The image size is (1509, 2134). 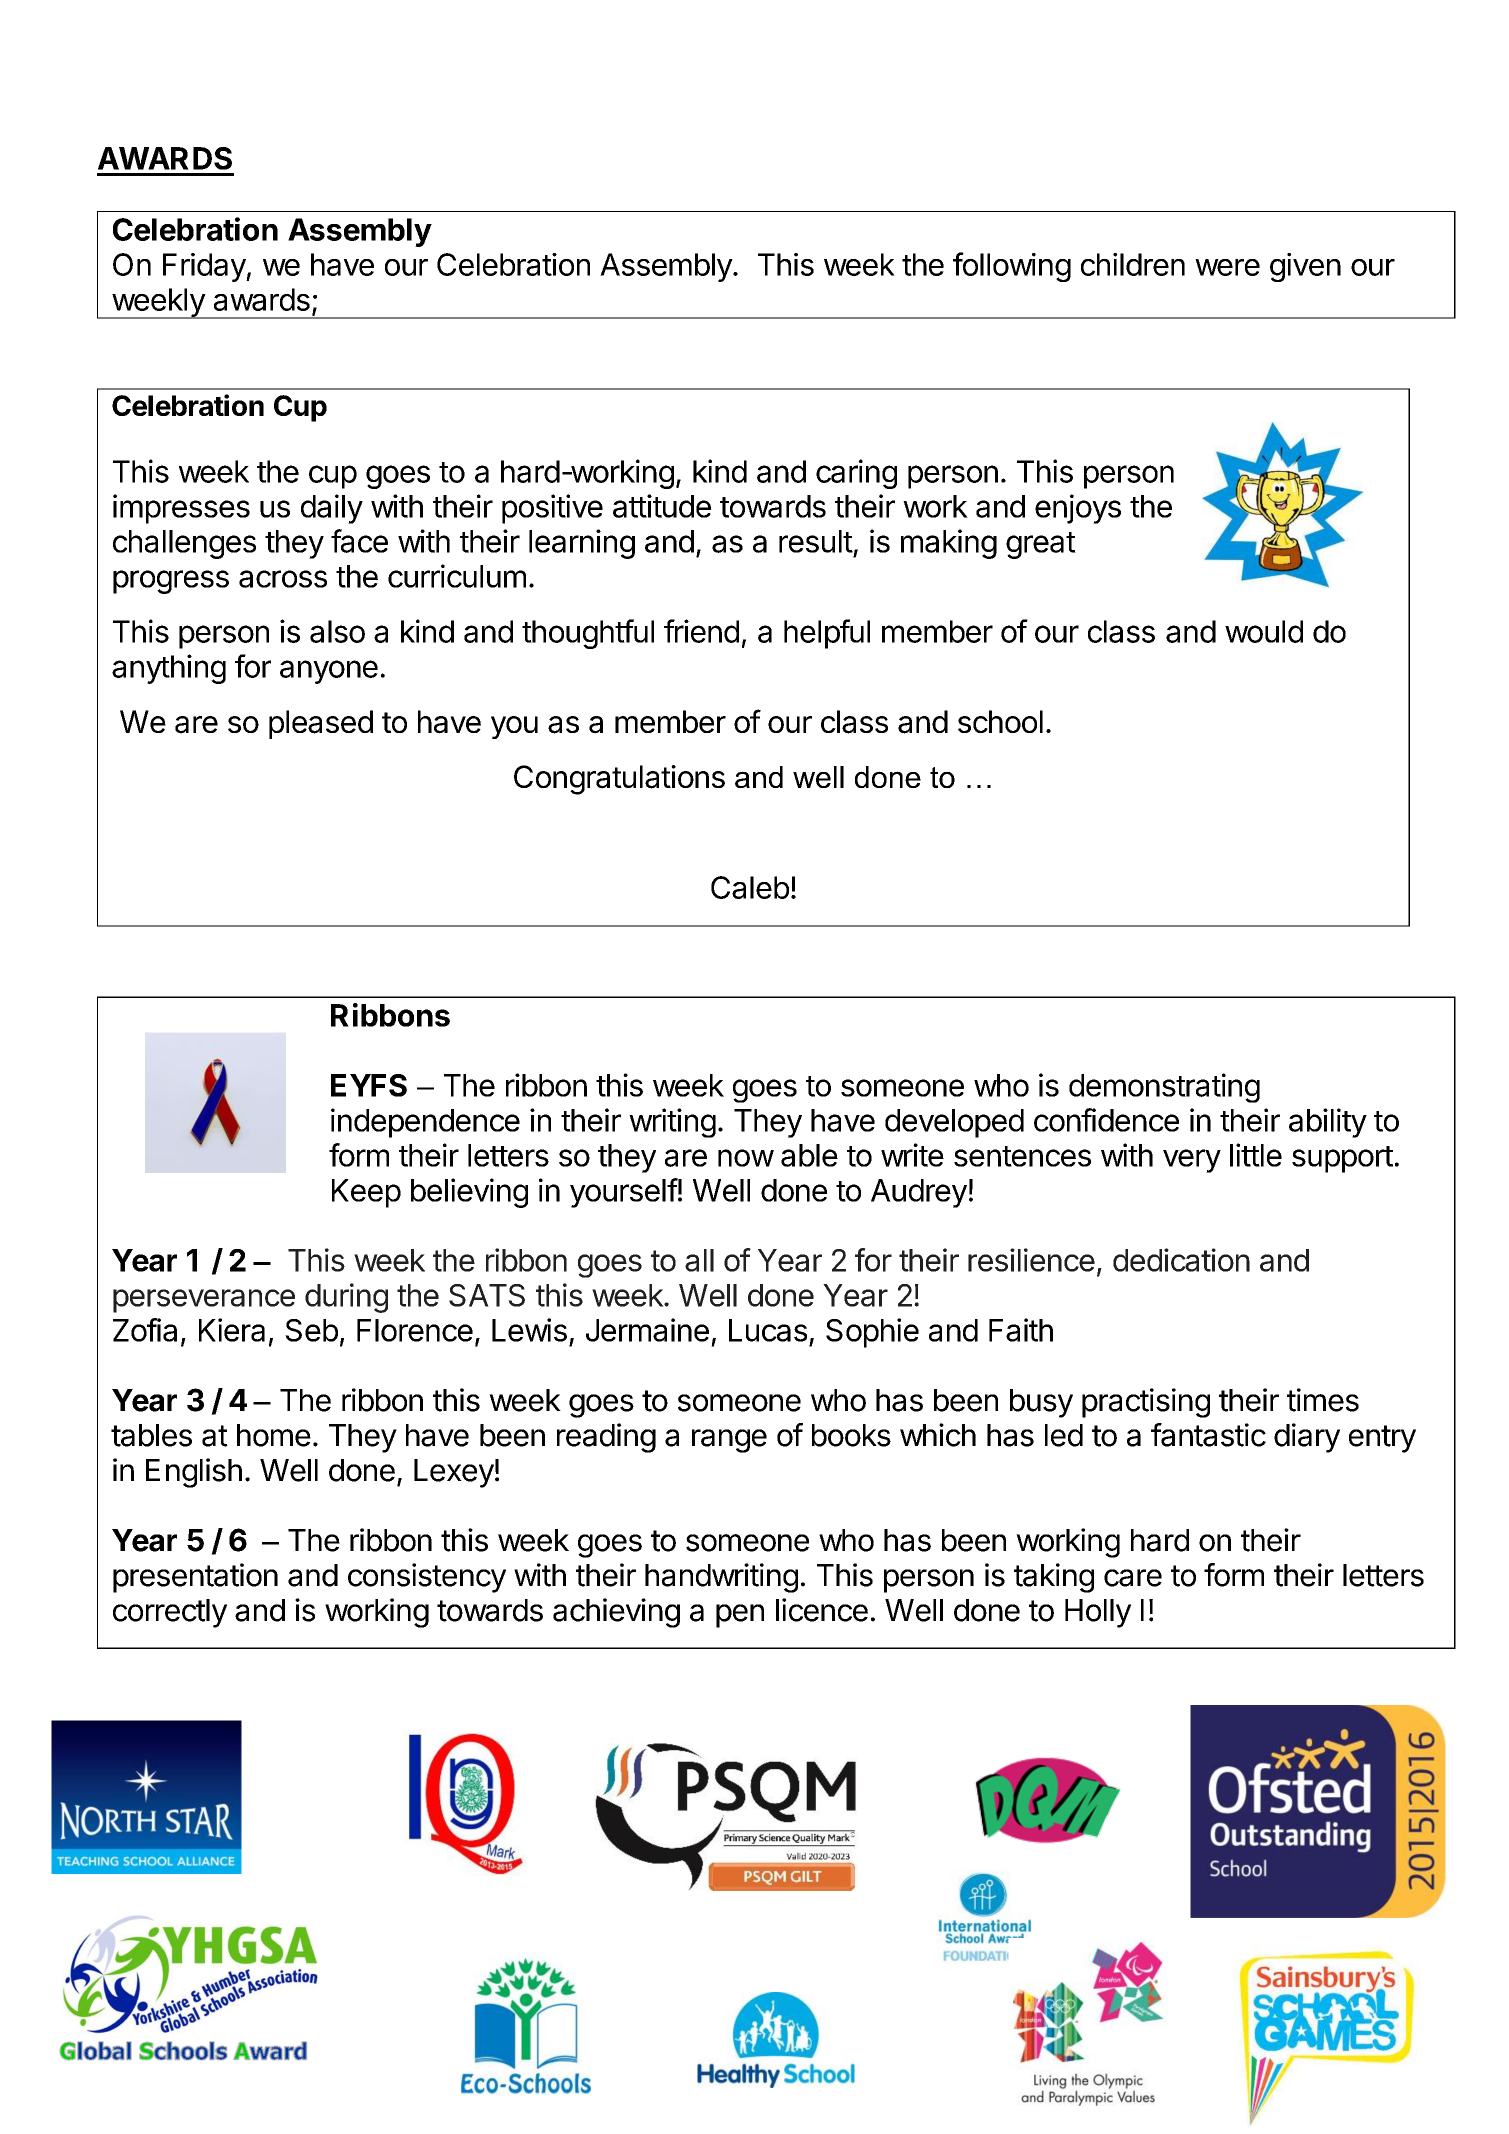 What do you see at coordinates (1012, 267) in the screenshot?
I see `following` at bounding box center [1012, 267].
